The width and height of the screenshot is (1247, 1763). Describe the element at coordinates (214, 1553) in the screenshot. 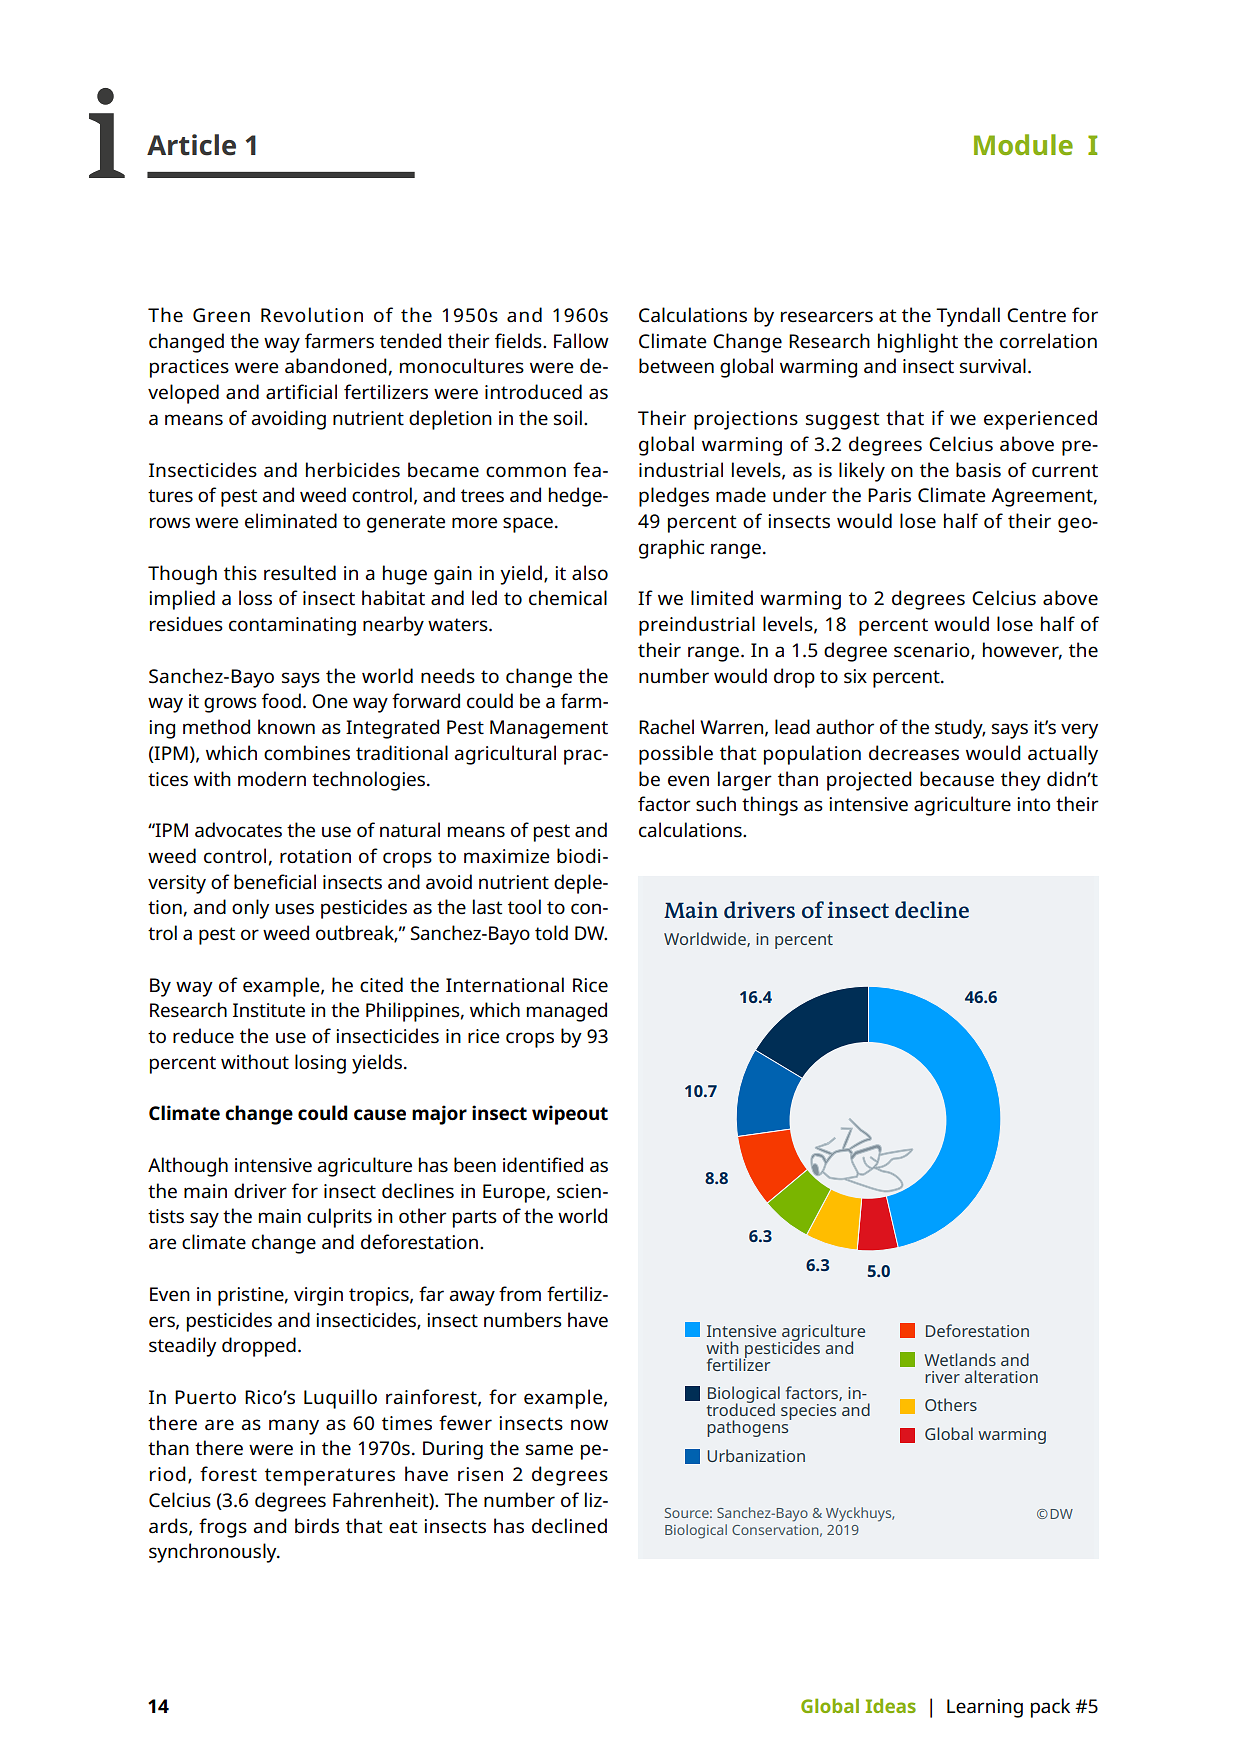

I see `synchronously` at that location.
